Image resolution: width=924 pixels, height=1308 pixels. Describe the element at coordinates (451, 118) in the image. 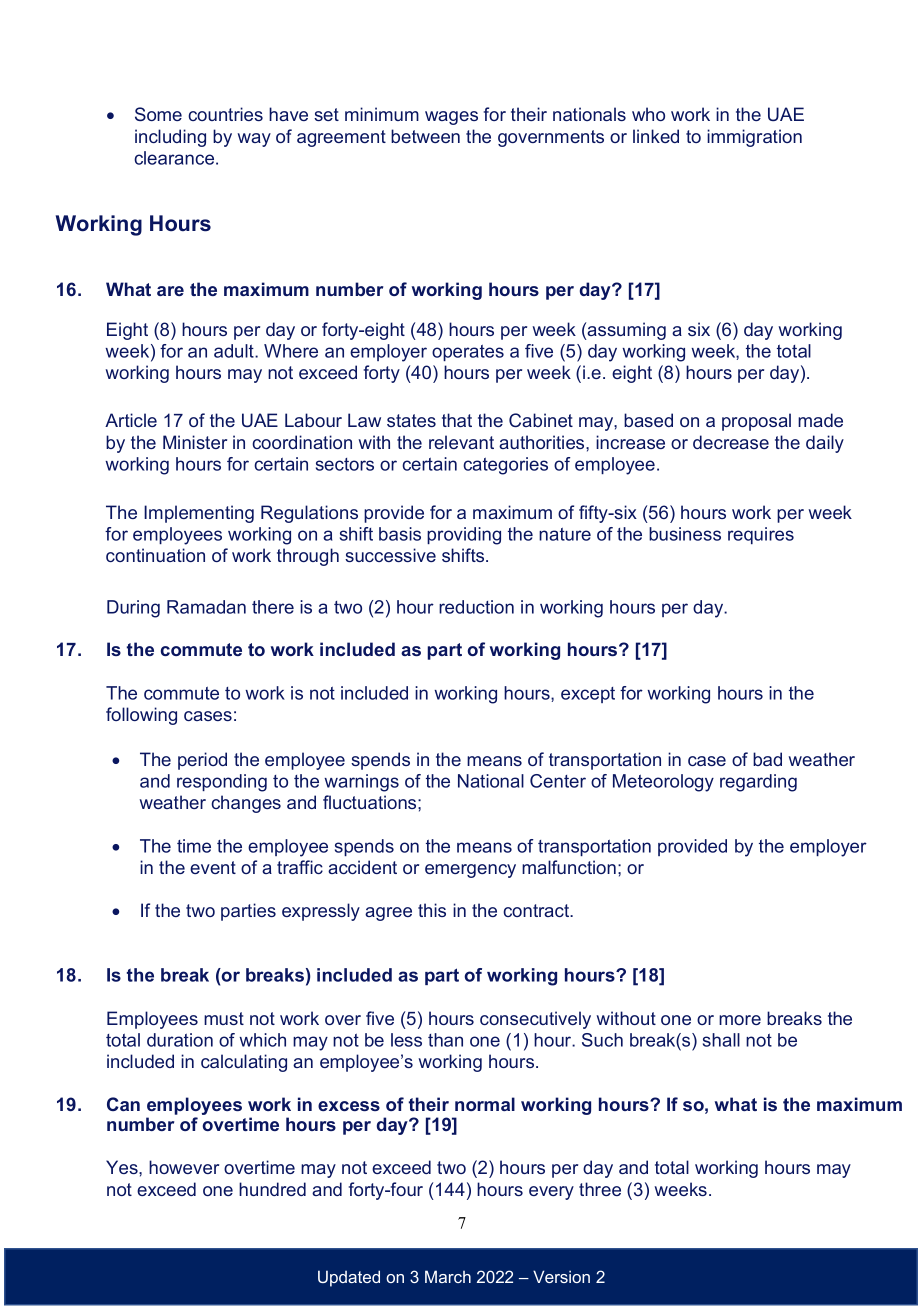

I see `wages` at that location.
